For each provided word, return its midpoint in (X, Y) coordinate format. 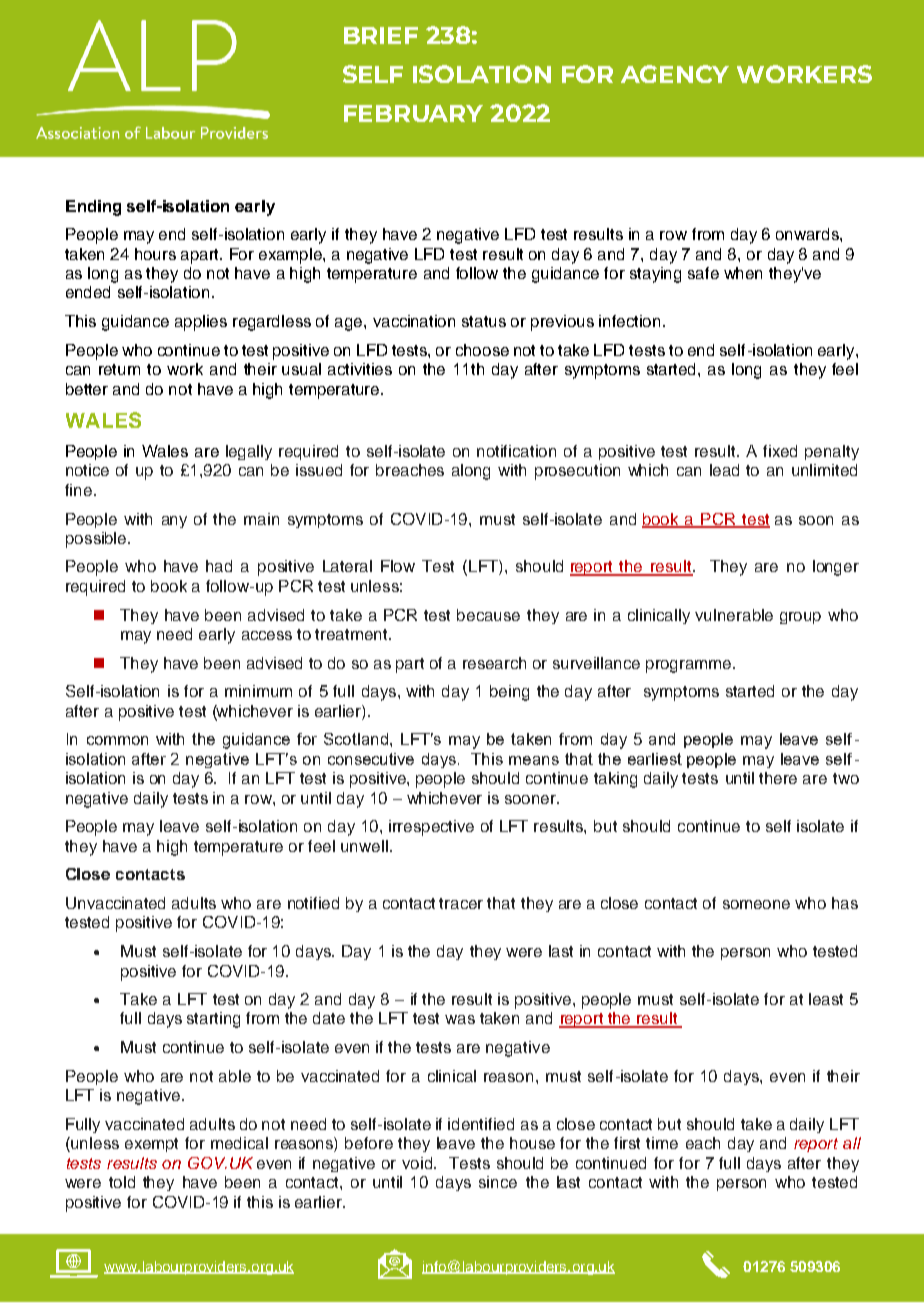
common (117, 740)
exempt (151, 1145)
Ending (93, 208)
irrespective (431, 828)
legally (249, 452)
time (662, 1143)
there (778, 778)
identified (481, 1124)
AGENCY (675, 74)
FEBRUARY (413, 113)
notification (516, 451)
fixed (780, 451)
